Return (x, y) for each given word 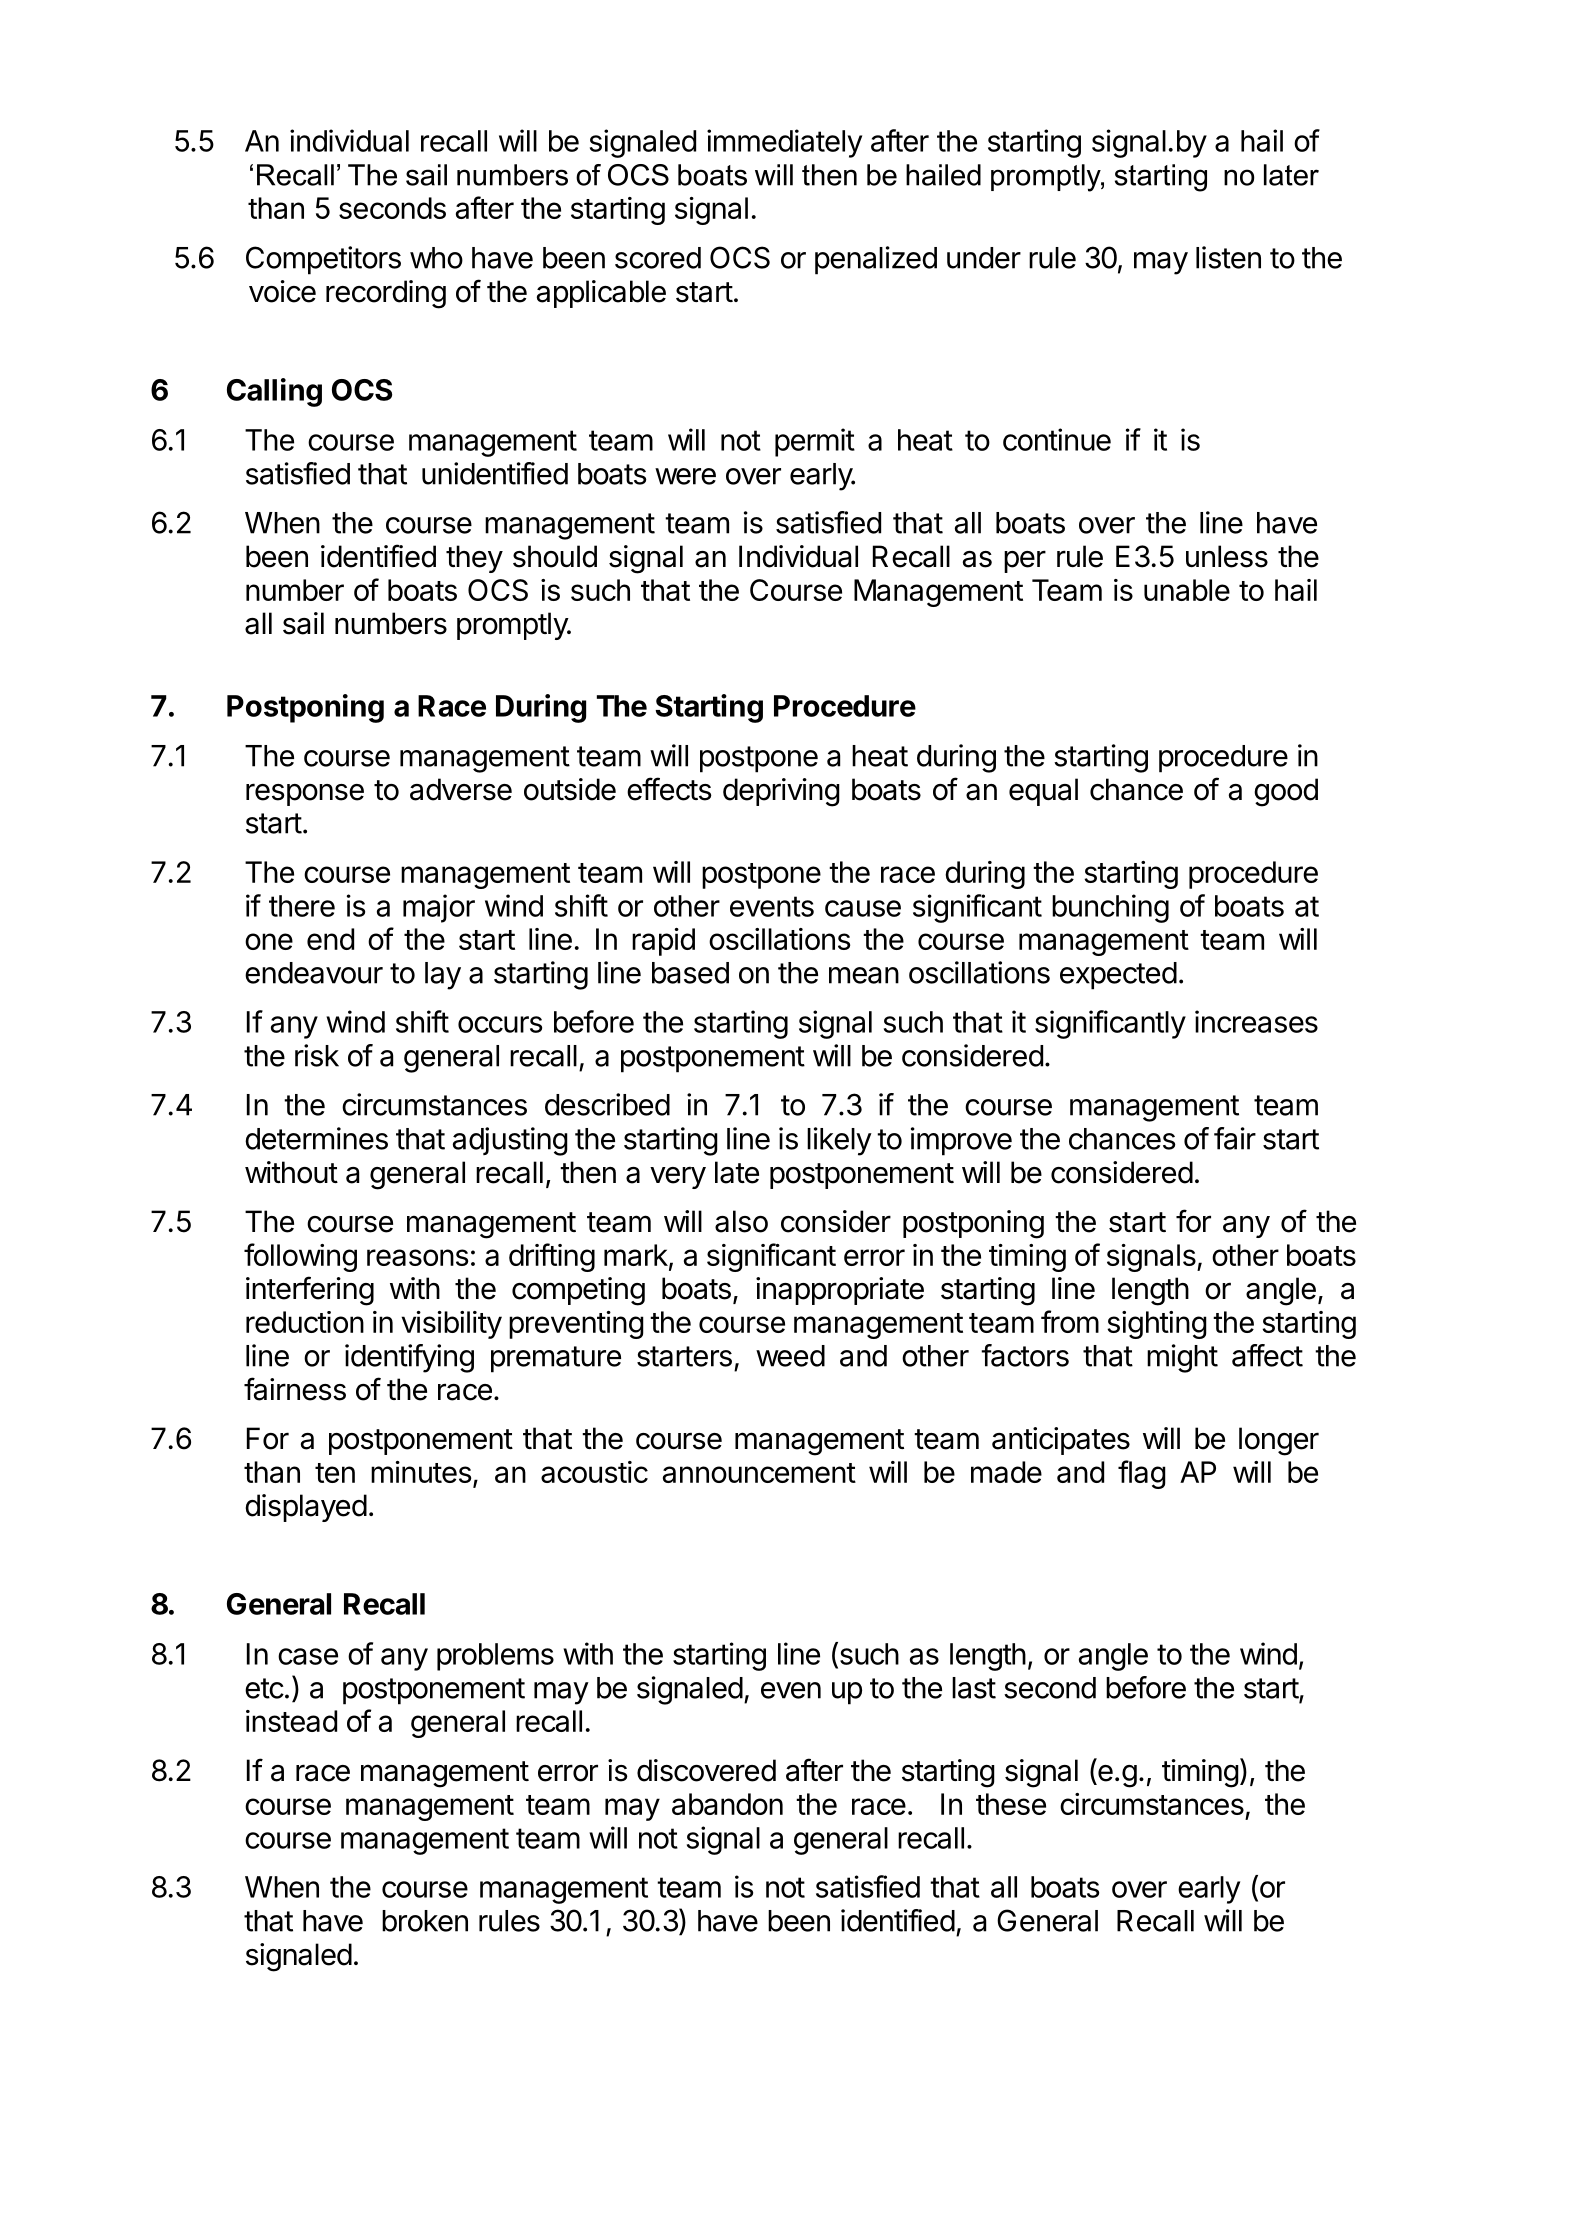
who (436, 258)
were (685, 476)
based (690, 973)
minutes (421, 1472)
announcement (759, 1473)
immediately (784, 143)
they (474, 559)
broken (425, 1921)
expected (1118, 976)
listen (1228, 257)
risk (317, 1055)
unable (1187, 590)
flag (1142, 1474)
